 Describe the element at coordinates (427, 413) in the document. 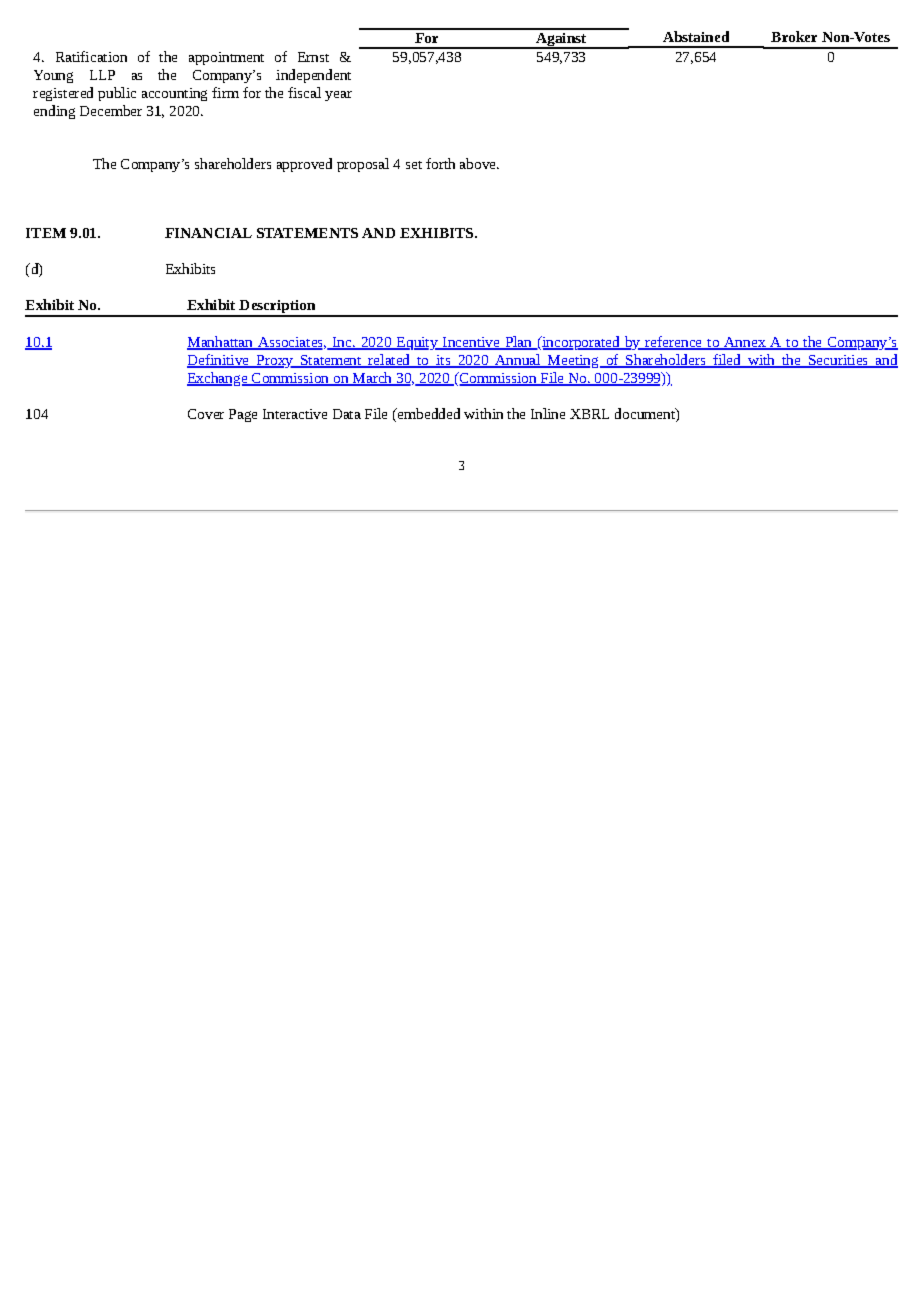

I see `embedded` at that location.
